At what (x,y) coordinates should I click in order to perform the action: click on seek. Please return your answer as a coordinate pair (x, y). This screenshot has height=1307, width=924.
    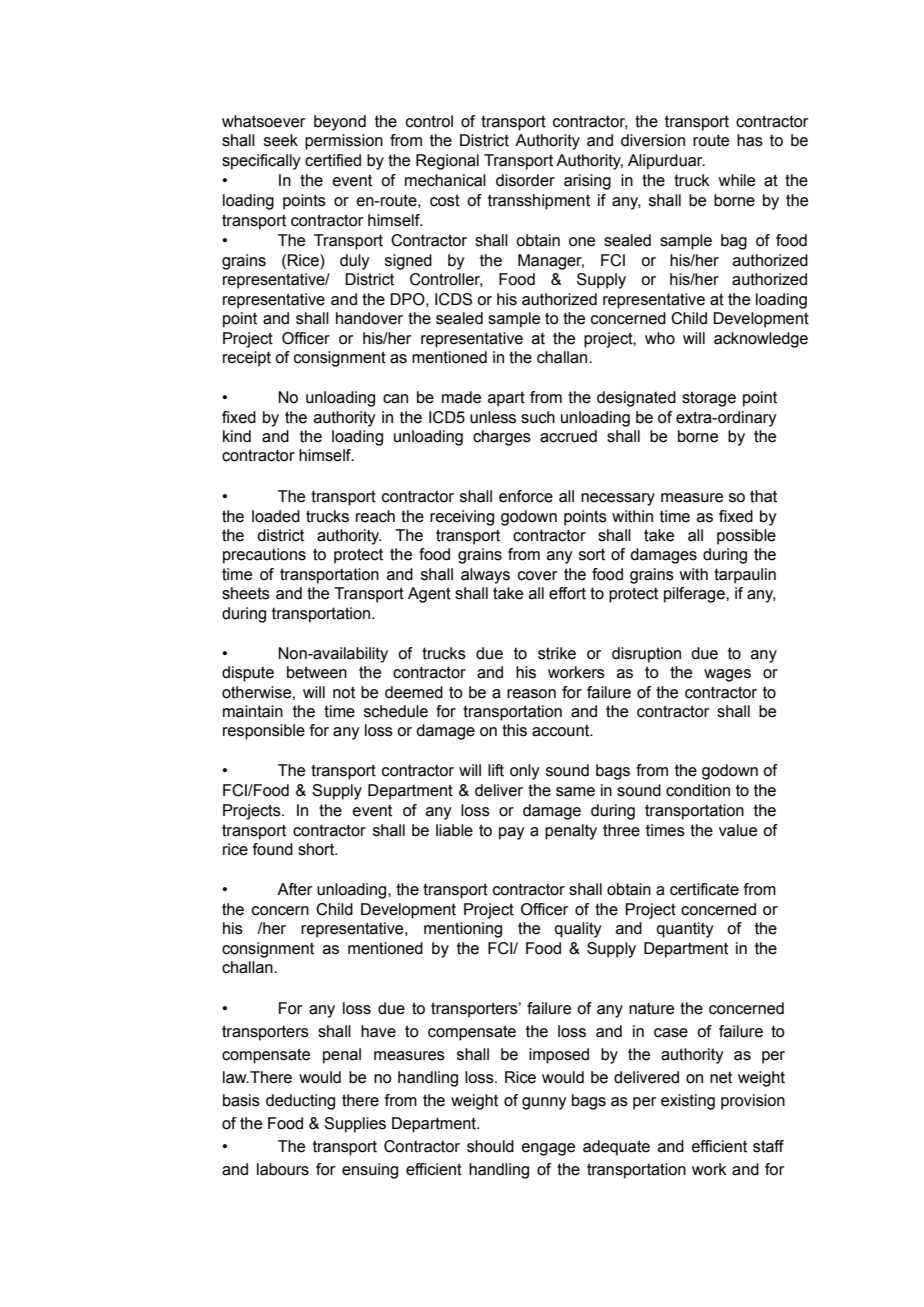
    Looking at the image, I should click on (281, 140).
